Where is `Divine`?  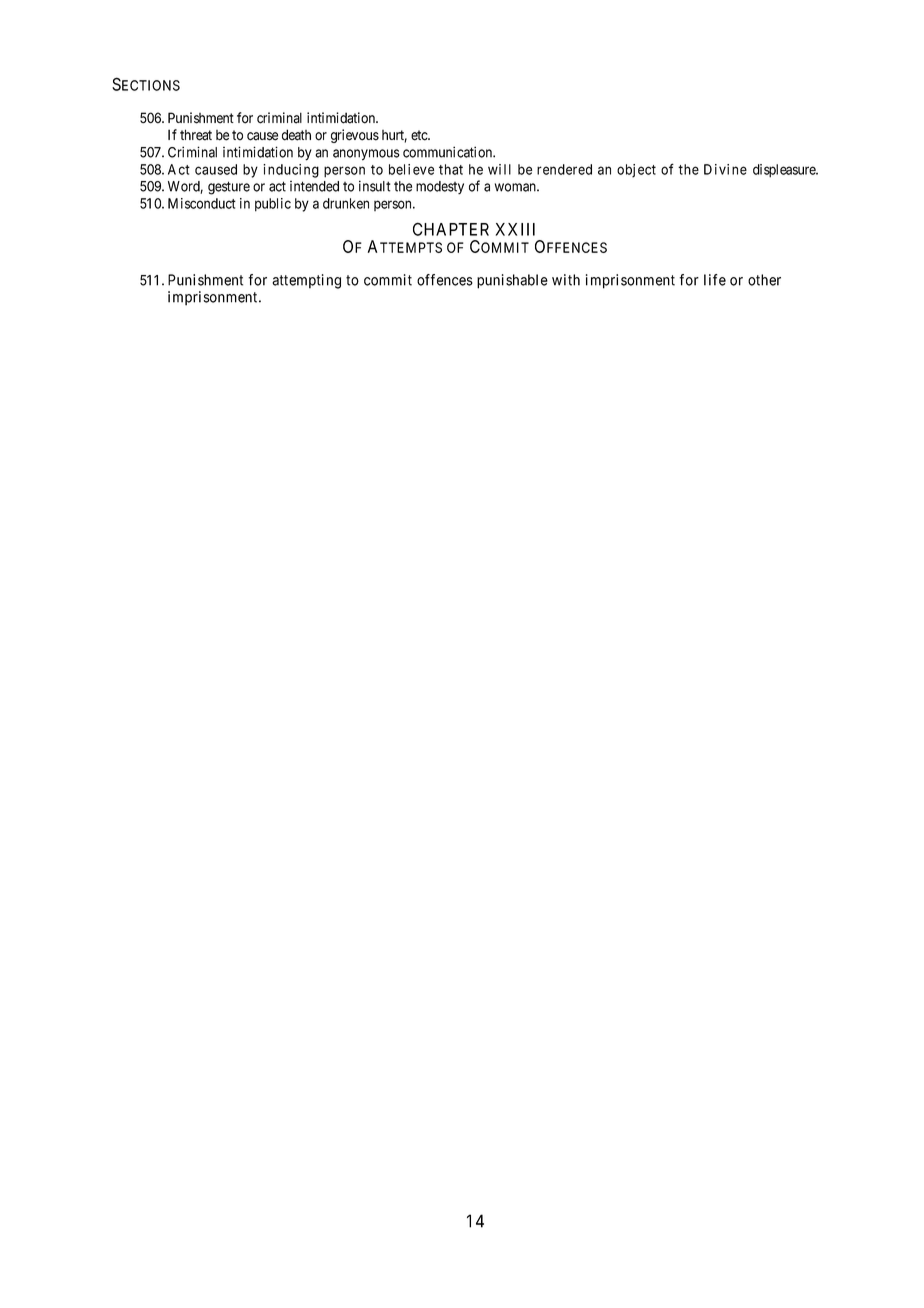 Divine is located at coordinates (725, 169).
